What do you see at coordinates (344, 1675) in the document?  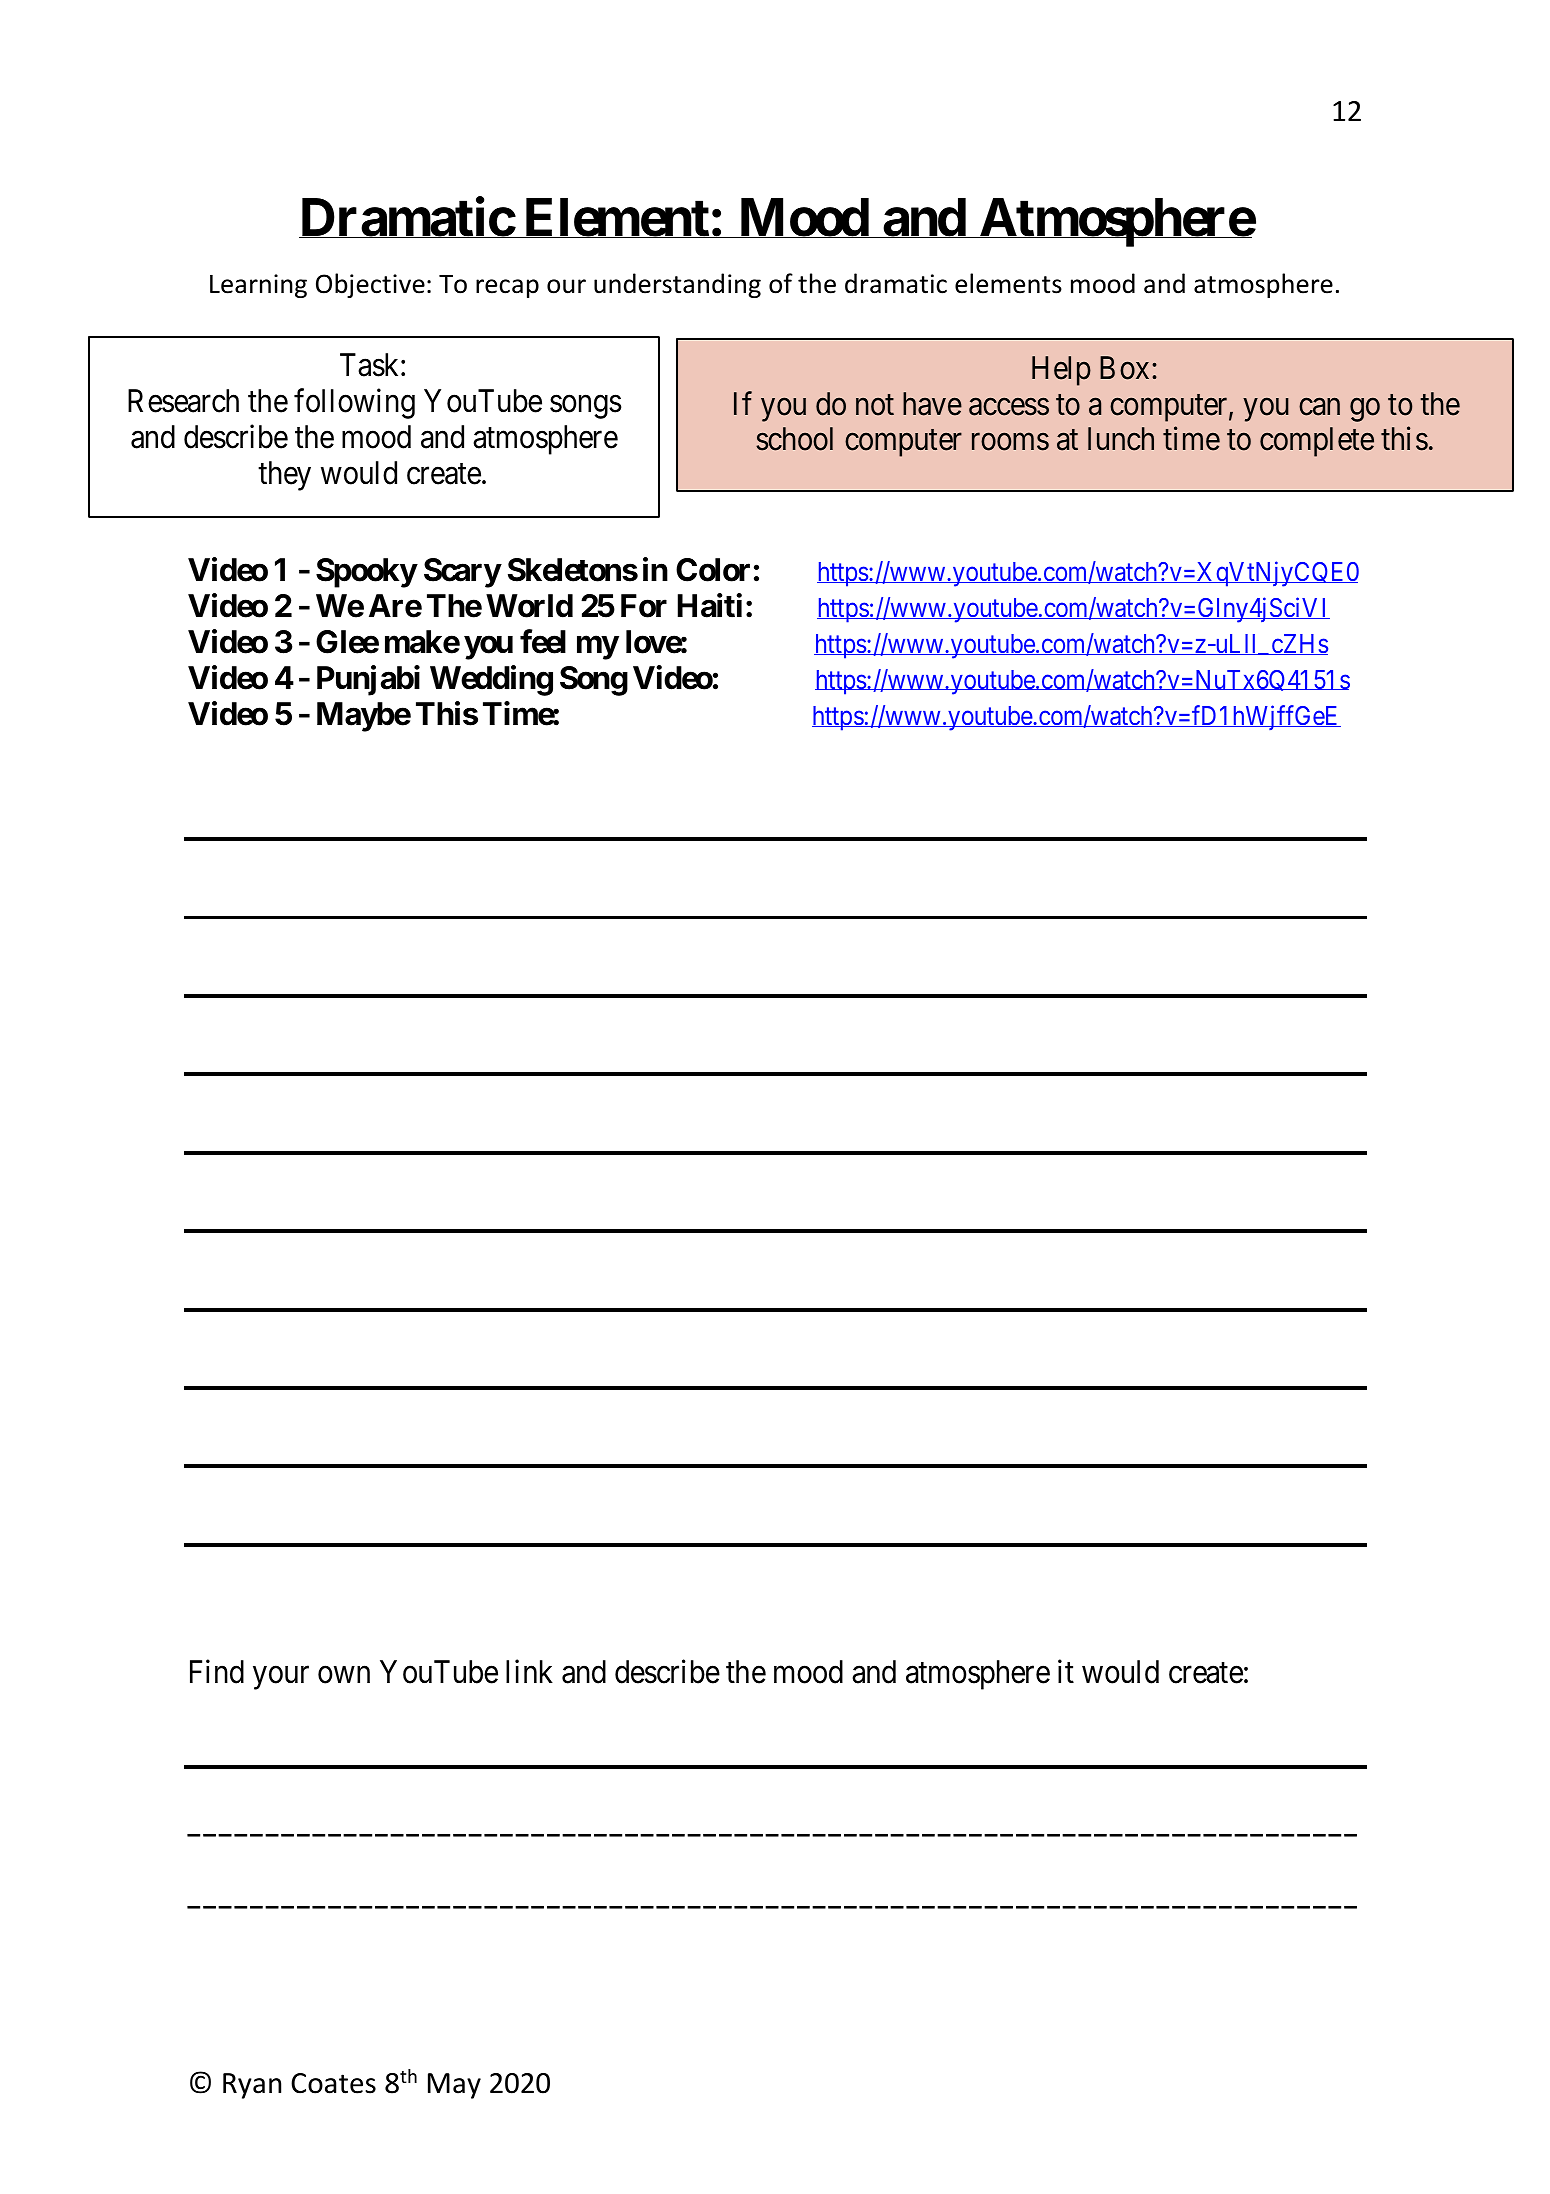 I see `own` at bounding box center [344, 1675].
